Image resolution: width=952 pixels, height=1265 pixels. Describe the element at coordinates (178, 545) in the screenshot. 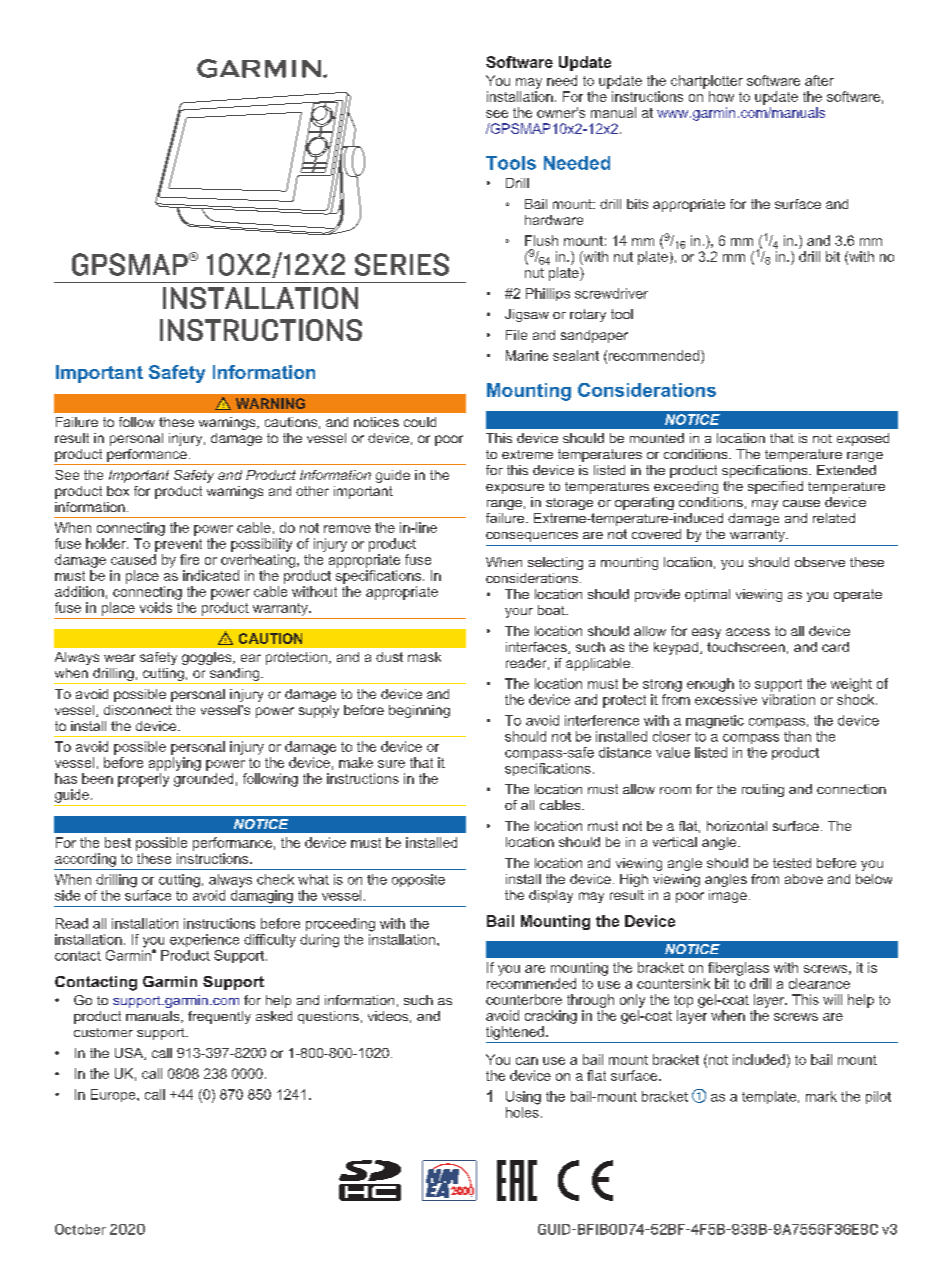

I see `prevent` at that location.
